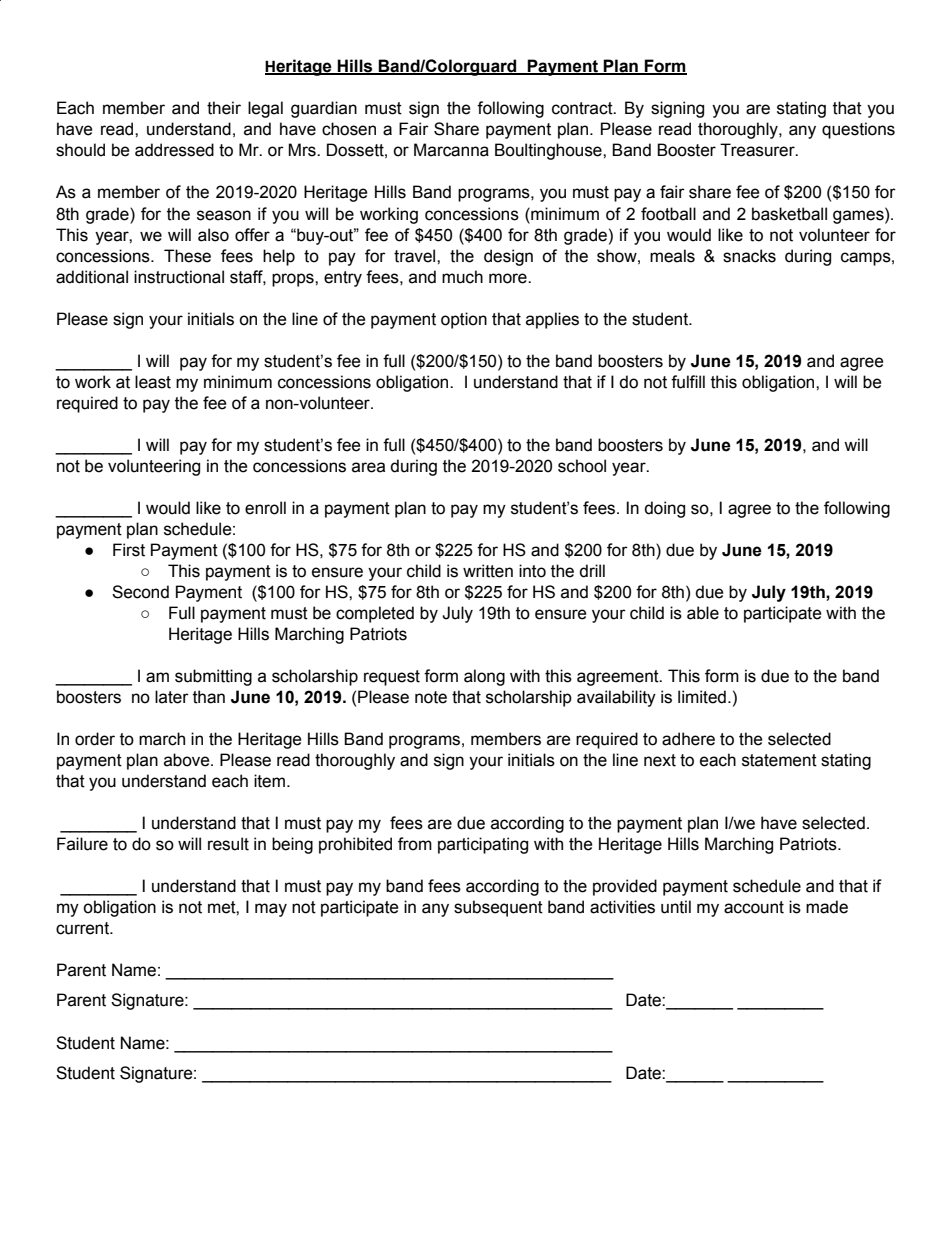 Image resolution: width=952 pixels, height=1233 pixels. I want to click on addressed, so click(174, 150).
